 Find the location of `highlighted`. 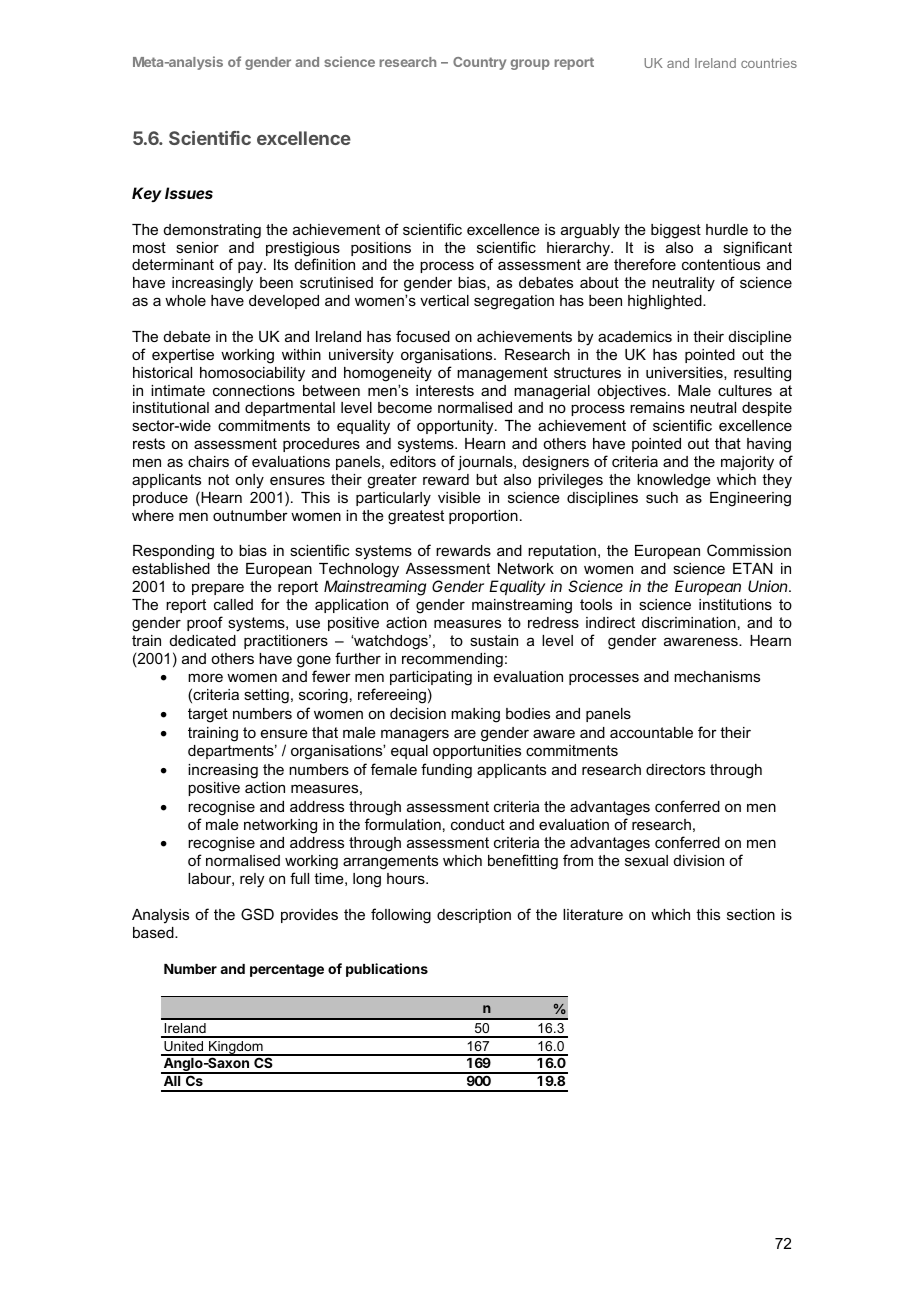

highlighted is located at coordinates (666, 302).
